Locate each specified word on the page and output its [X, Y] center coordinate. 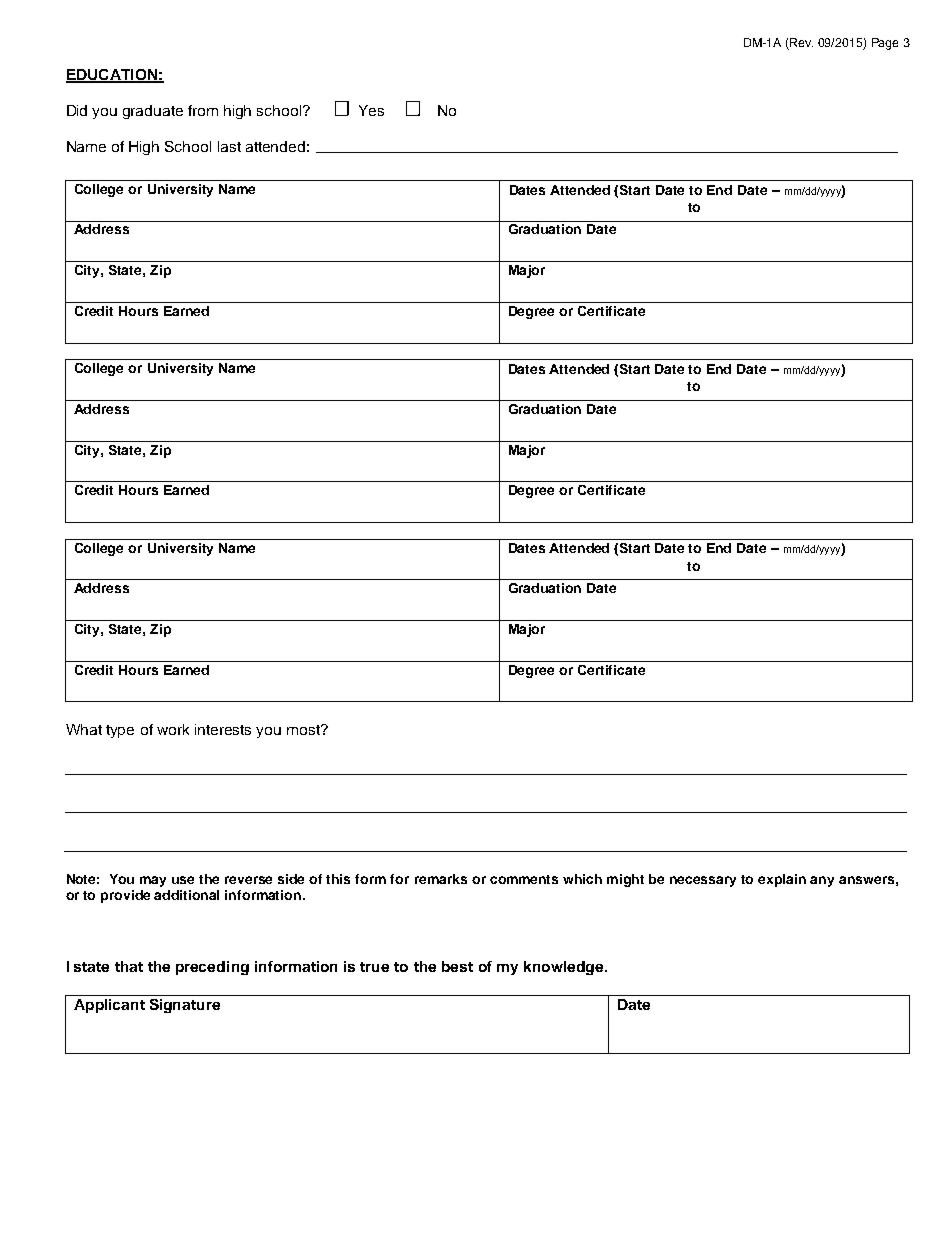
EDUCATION [112, 76]
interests [223, 729]
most [304, 730]
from [203, 110]
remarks [441, 879]
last [229, 146]
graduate [153, 112]
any [822, 881]
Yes [371, 110]
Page [885, 44]
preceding [212, 968]
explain [782, 880]
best [457, 966]
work [173, 729]
